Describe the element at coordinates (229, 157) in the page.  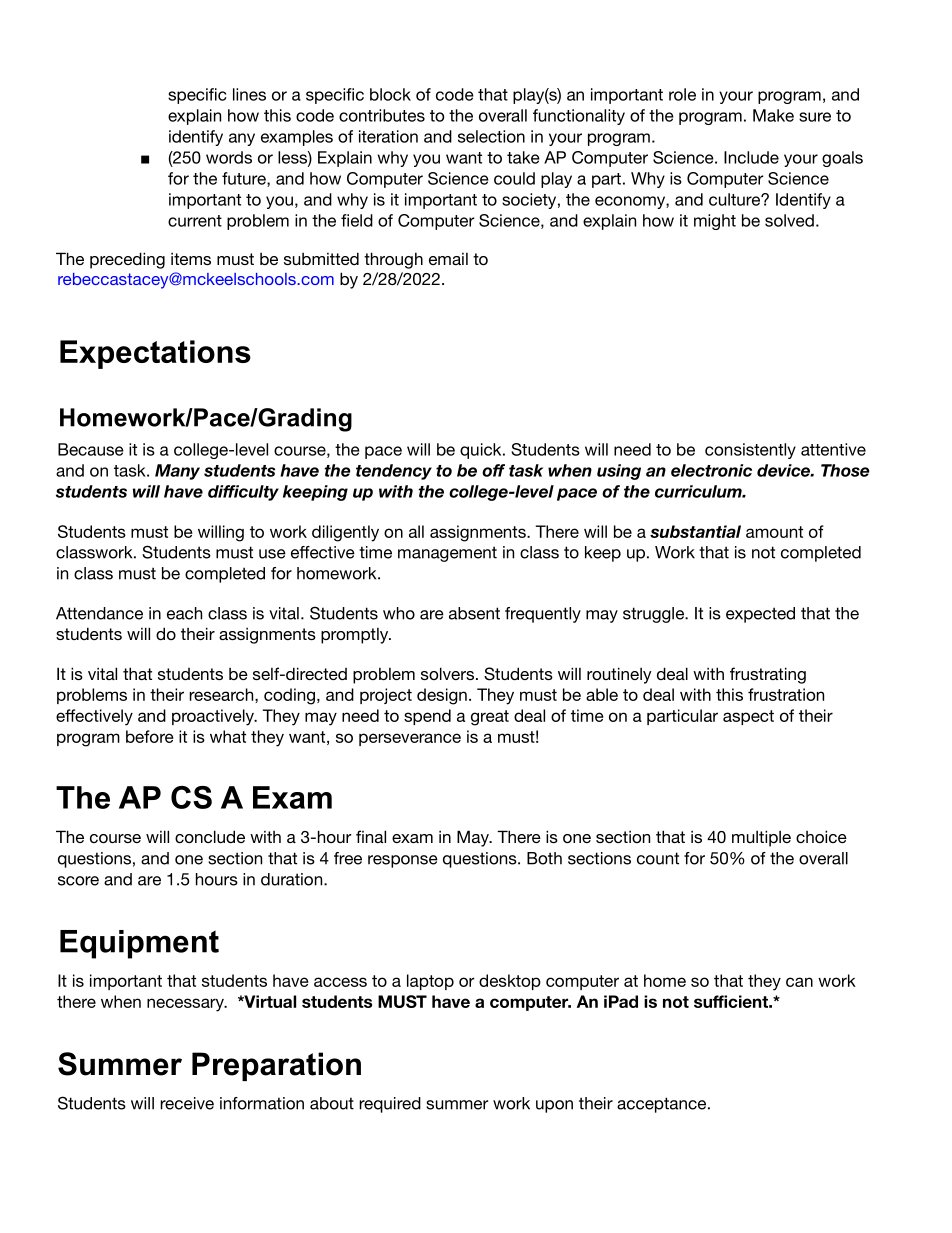
I see `words` at that location.
